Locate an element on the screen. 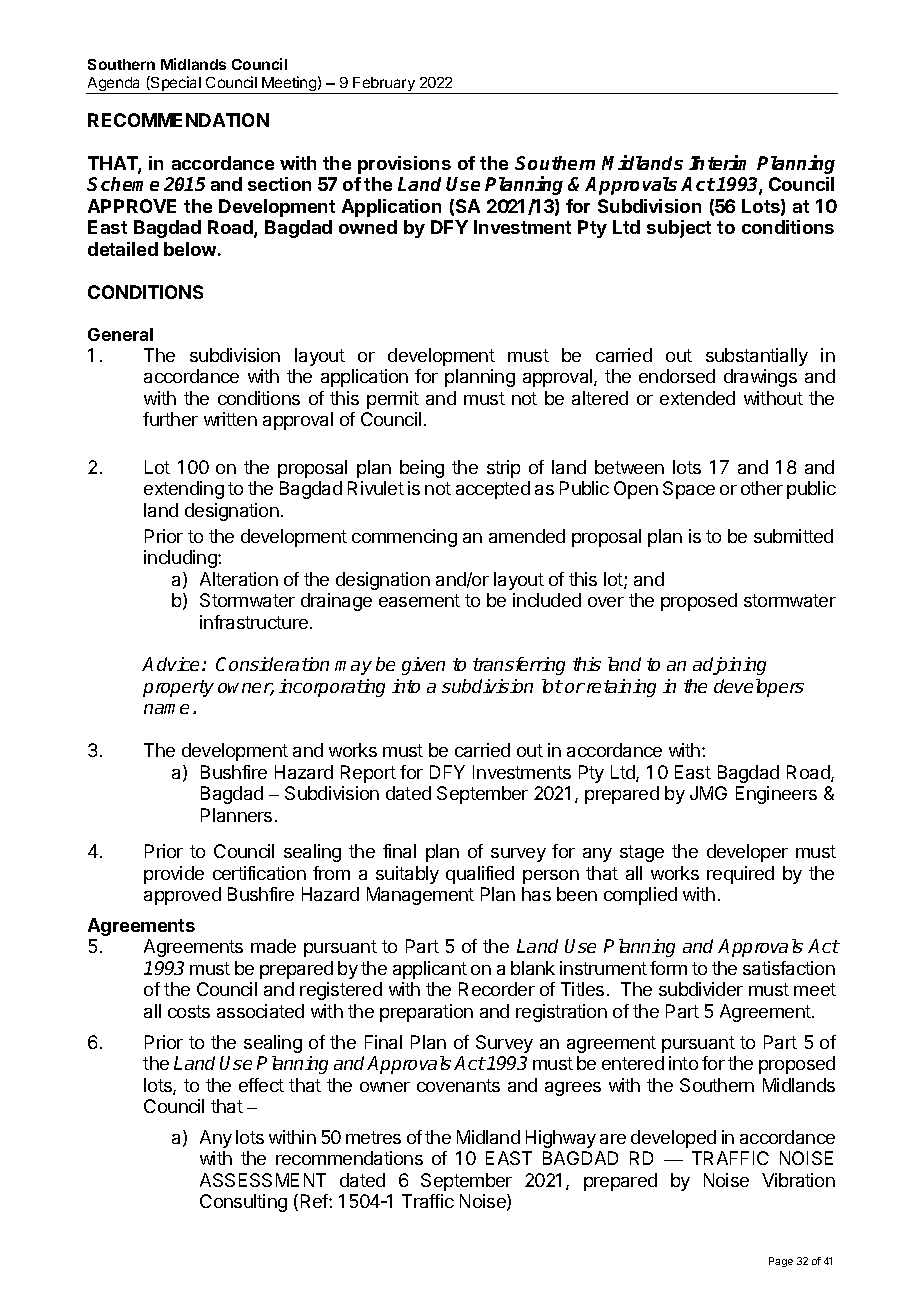 The image size is (924, 1308). further is located at coordinates (170, 419).
